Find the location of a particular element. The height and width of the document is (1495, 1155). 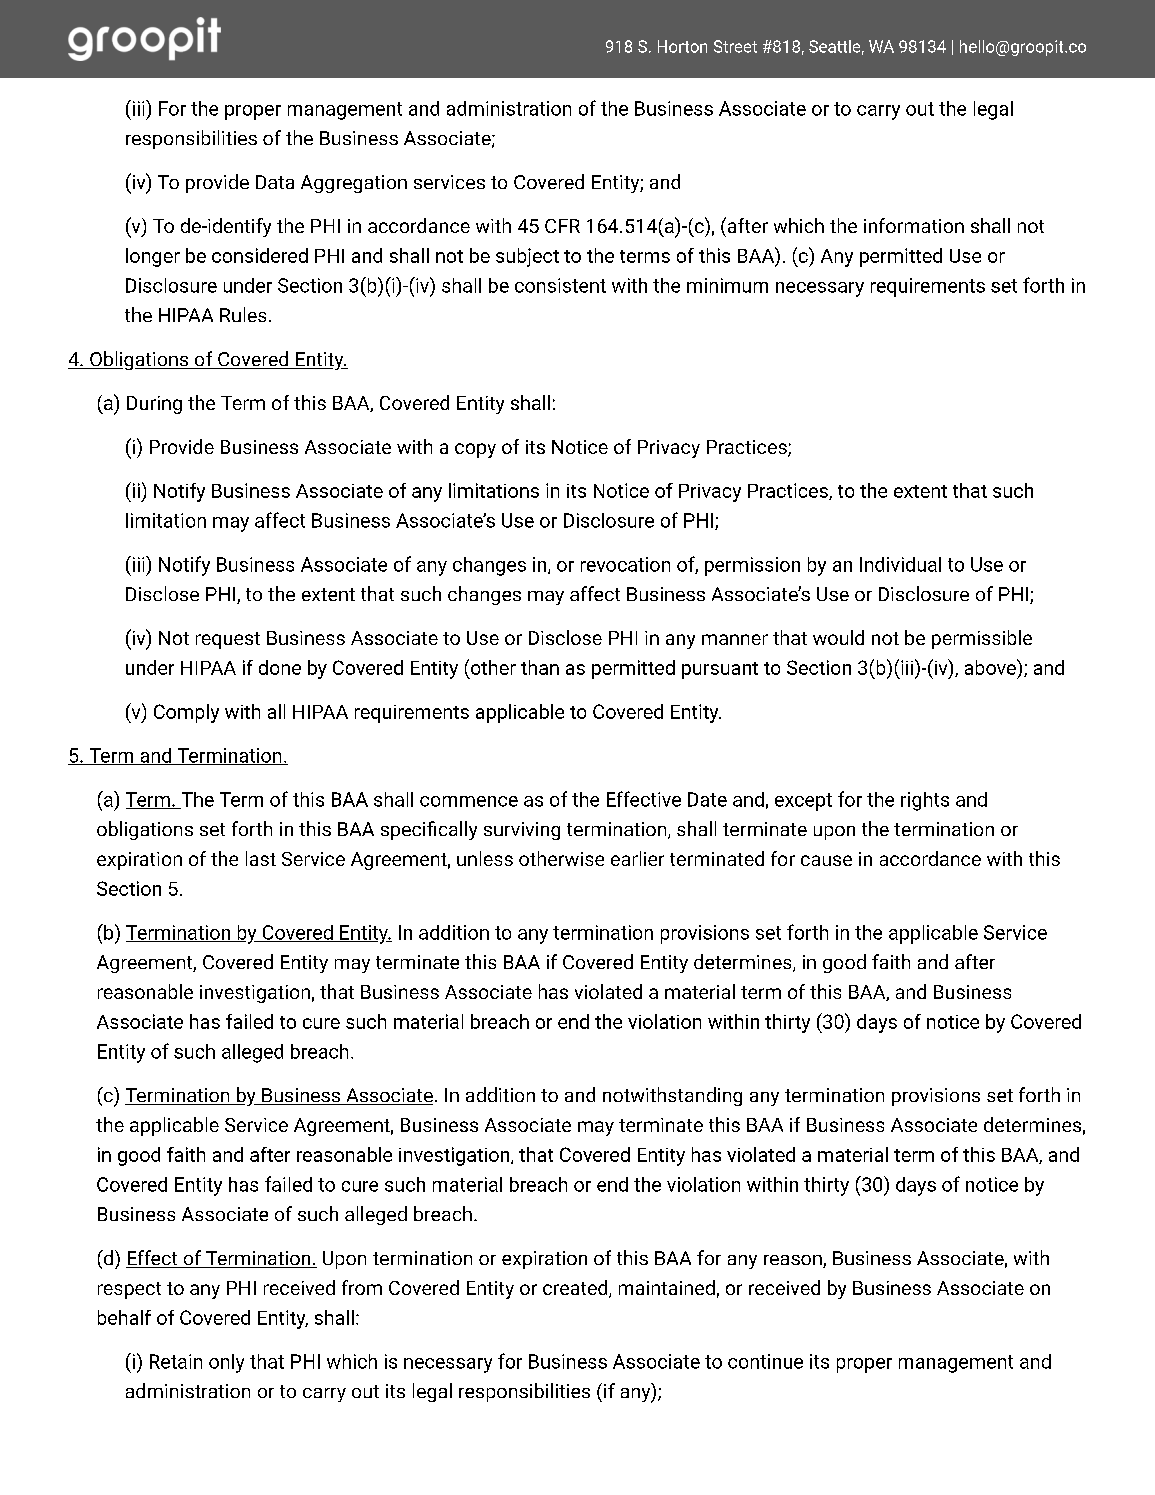

Individual is located at coordinates (900, 564).
